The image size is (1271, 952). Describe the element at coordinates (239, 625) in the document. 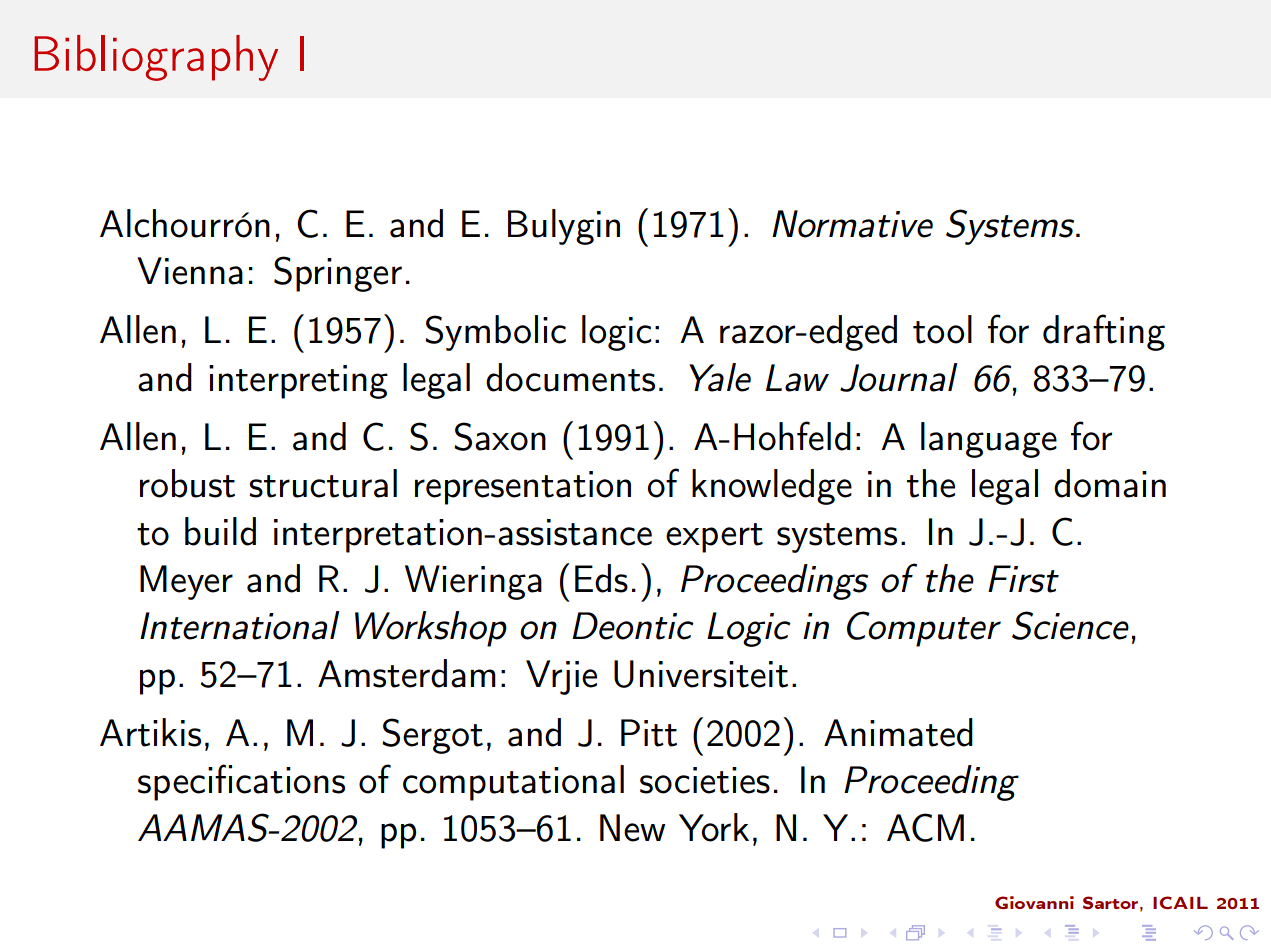

I see `International` at that location.
